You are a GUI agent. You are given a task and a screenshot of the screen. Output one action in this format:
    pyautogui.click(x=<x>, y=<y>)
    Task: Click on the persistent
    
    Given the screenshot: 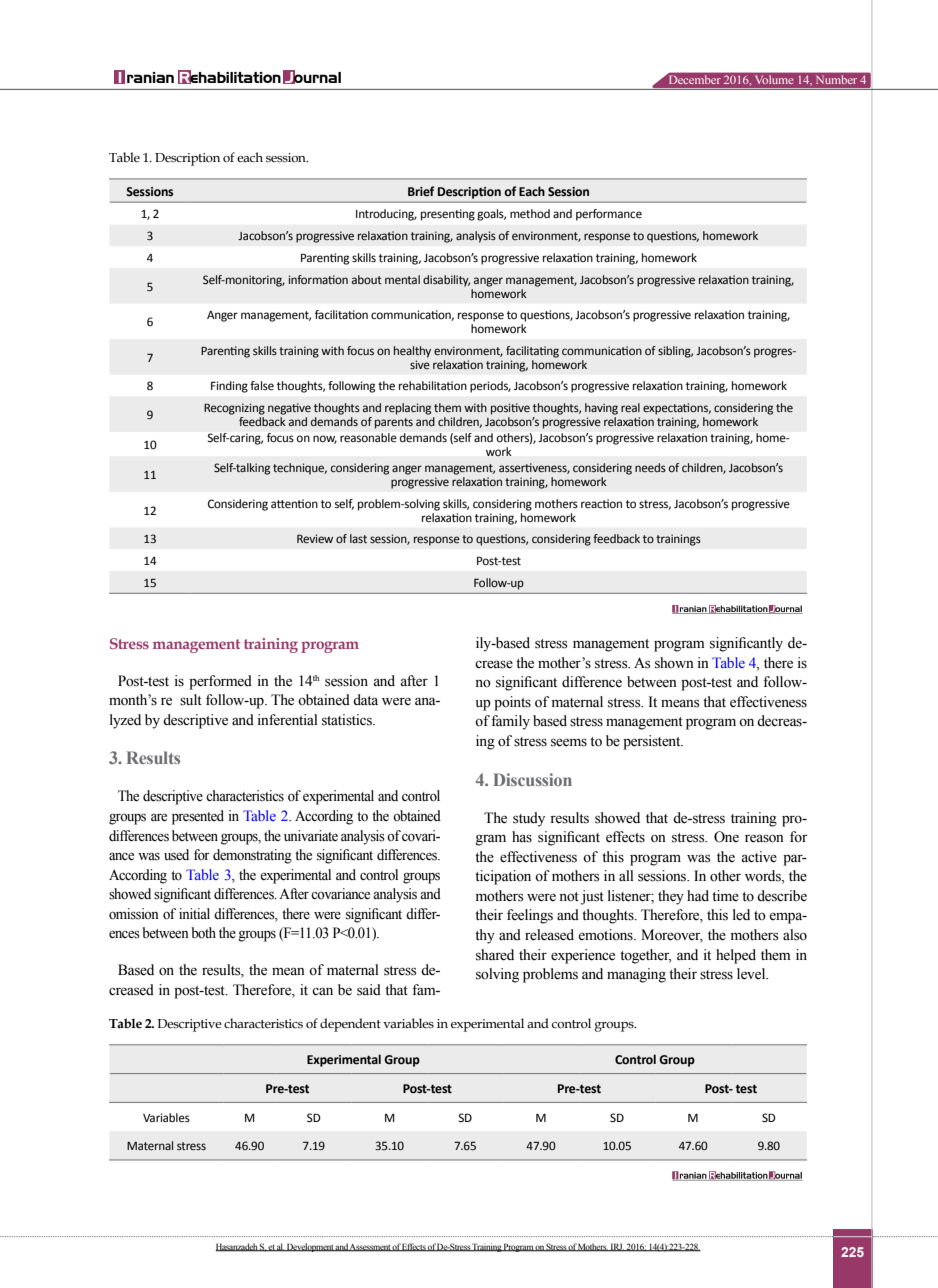 What is the action you would take?
    pyautogui.click(x=653, y=742)
